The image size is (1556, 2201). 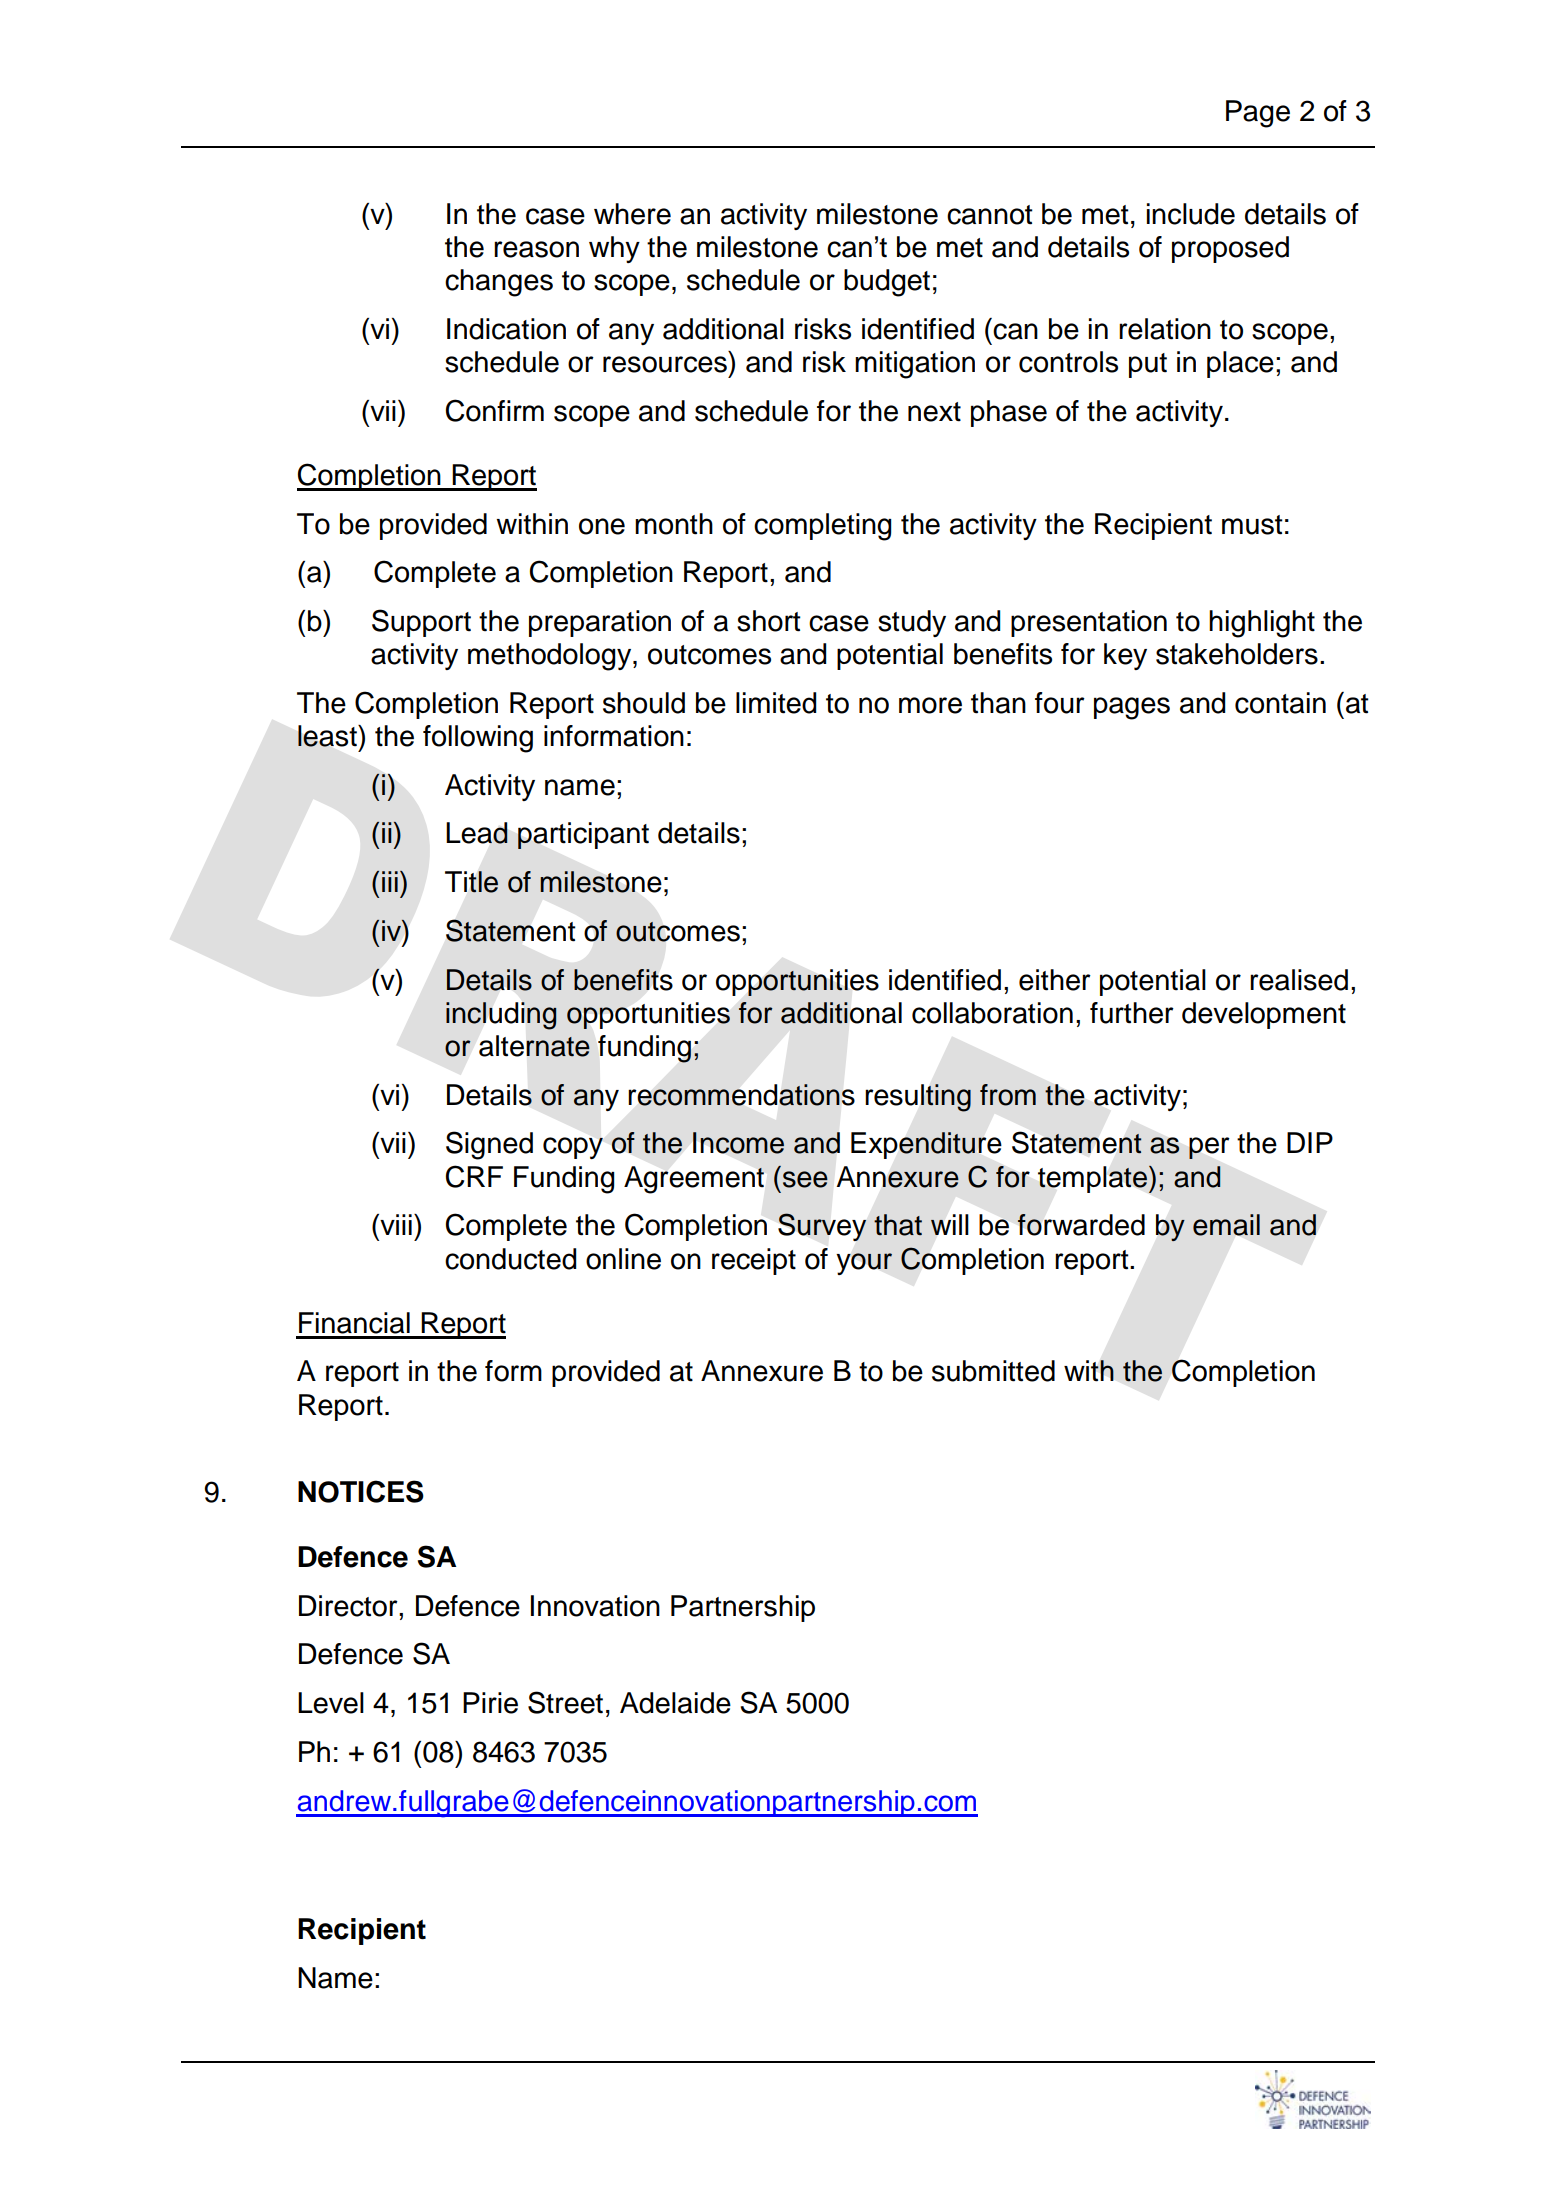 I want to click on Adelaide, so click(x=675, y=1703).
